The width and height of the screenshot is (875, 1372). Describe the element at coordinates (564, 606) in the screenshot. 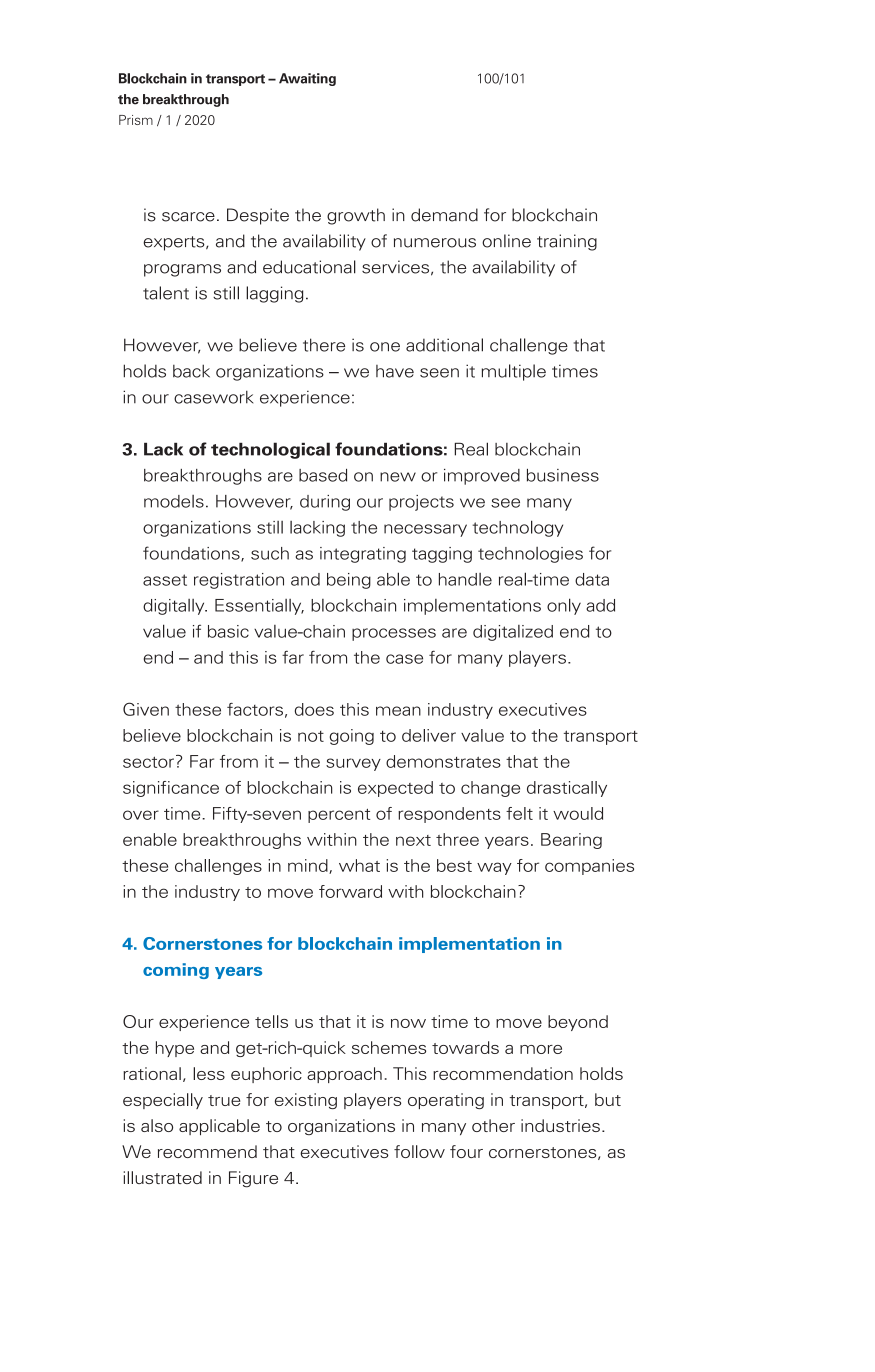

I see `only` at that location.
